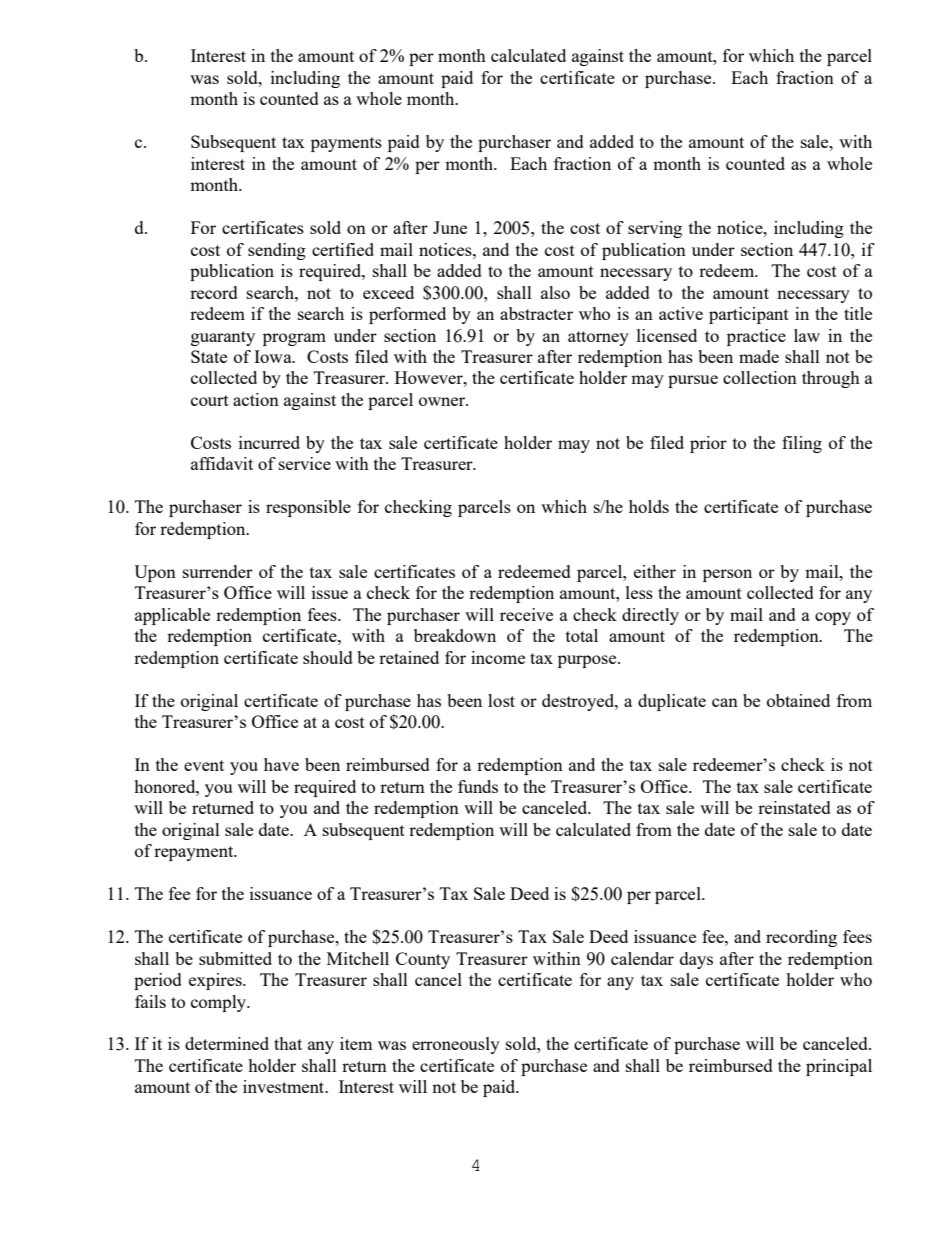 This screenshot has height=1233, width=952. I want to click on receive, so click(526, 614).
